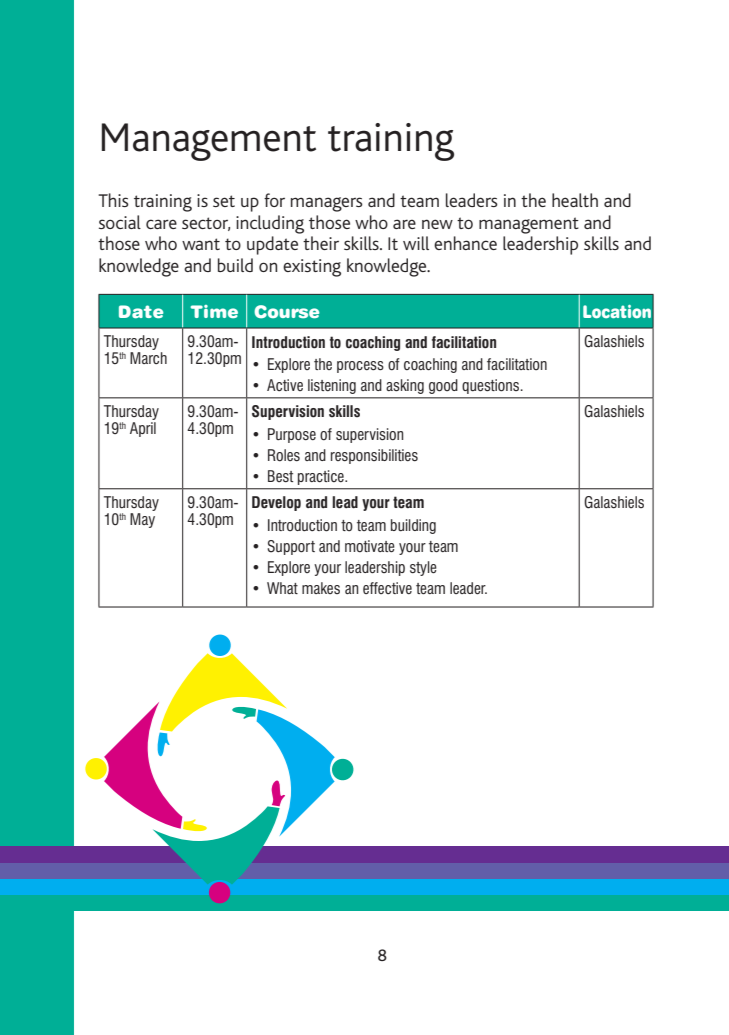 This screenshot has height=1035, width=729. Describe the element at coordinates (492, 386) in the screenshot. I see `questions` at that location.
